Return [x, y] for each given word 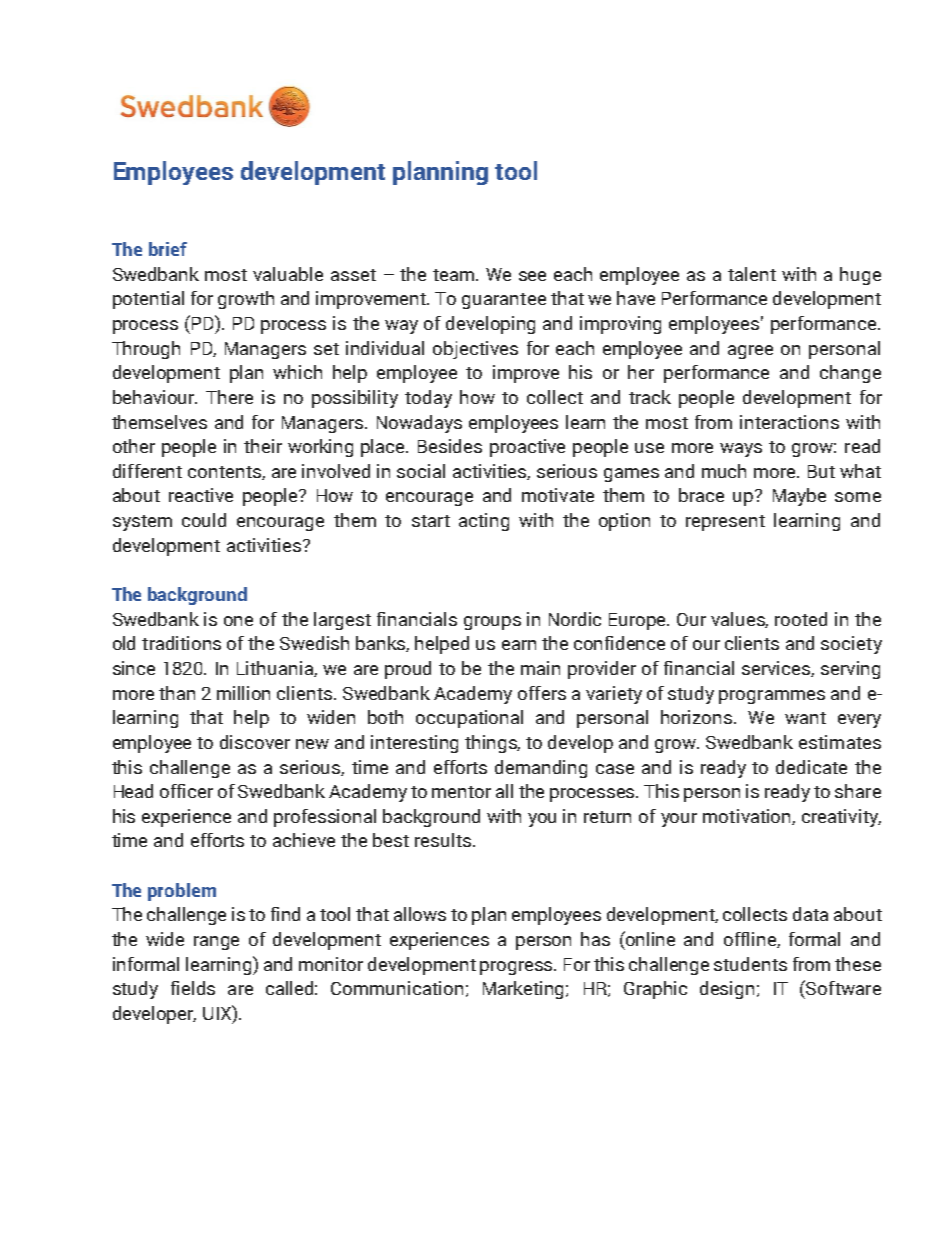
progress [518, 968]
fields [193, 988]
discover [255, 742]
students [750, 964]
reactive [201, 495]
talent [752, 274]
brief [168, 249]
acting [484, 522]
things [492, 744]
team [455, 275]
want [805, 718]
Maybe [799, 497]
